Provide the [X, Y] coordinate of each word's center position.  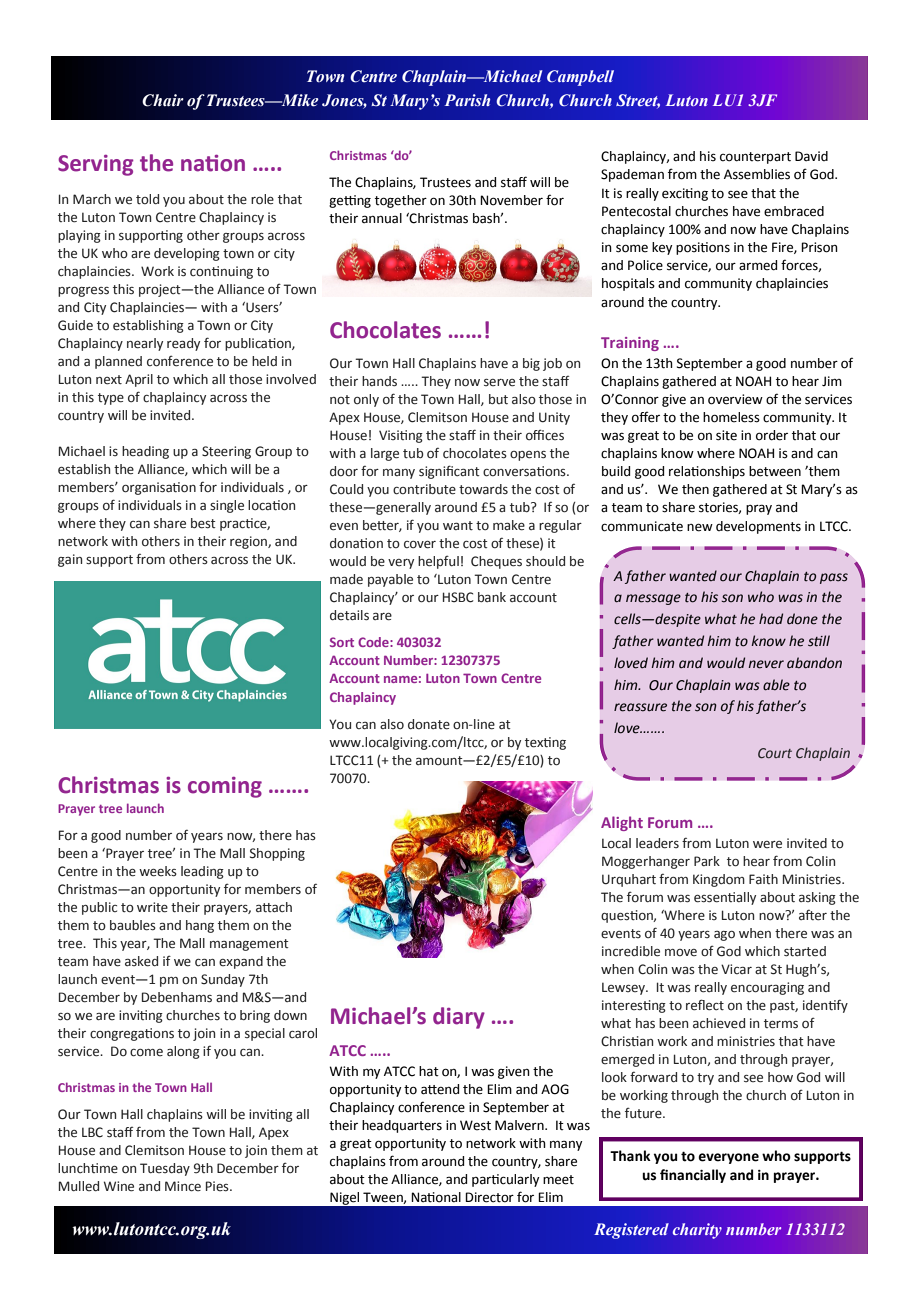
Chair [163, 100]
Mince [183, 1186]
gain [70, 560]
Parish [467, 100]
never [766, 664]
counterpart [755, 158]
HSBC [458, 597]
